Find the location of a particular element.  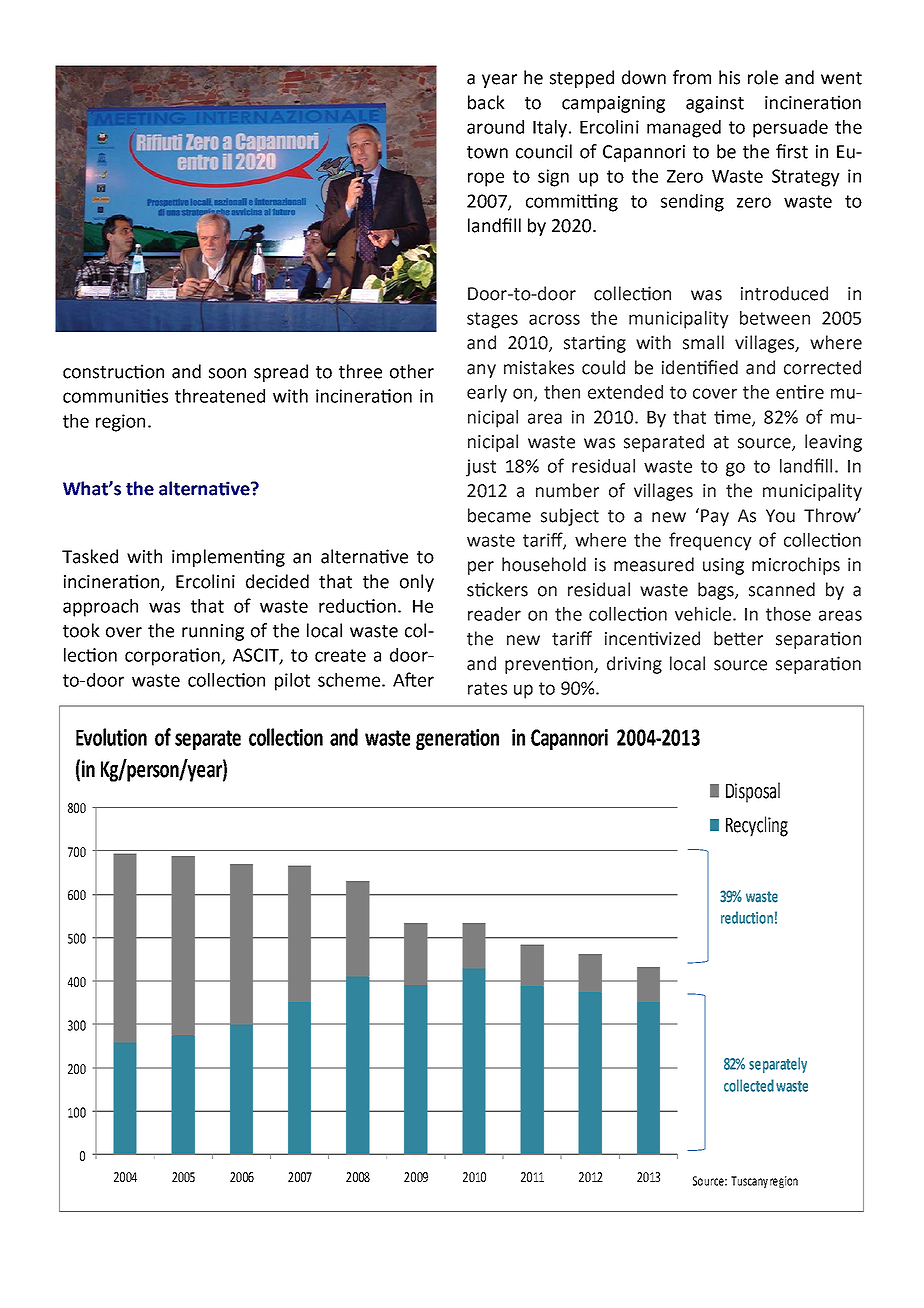

around is located at coordinates (495, 127).
